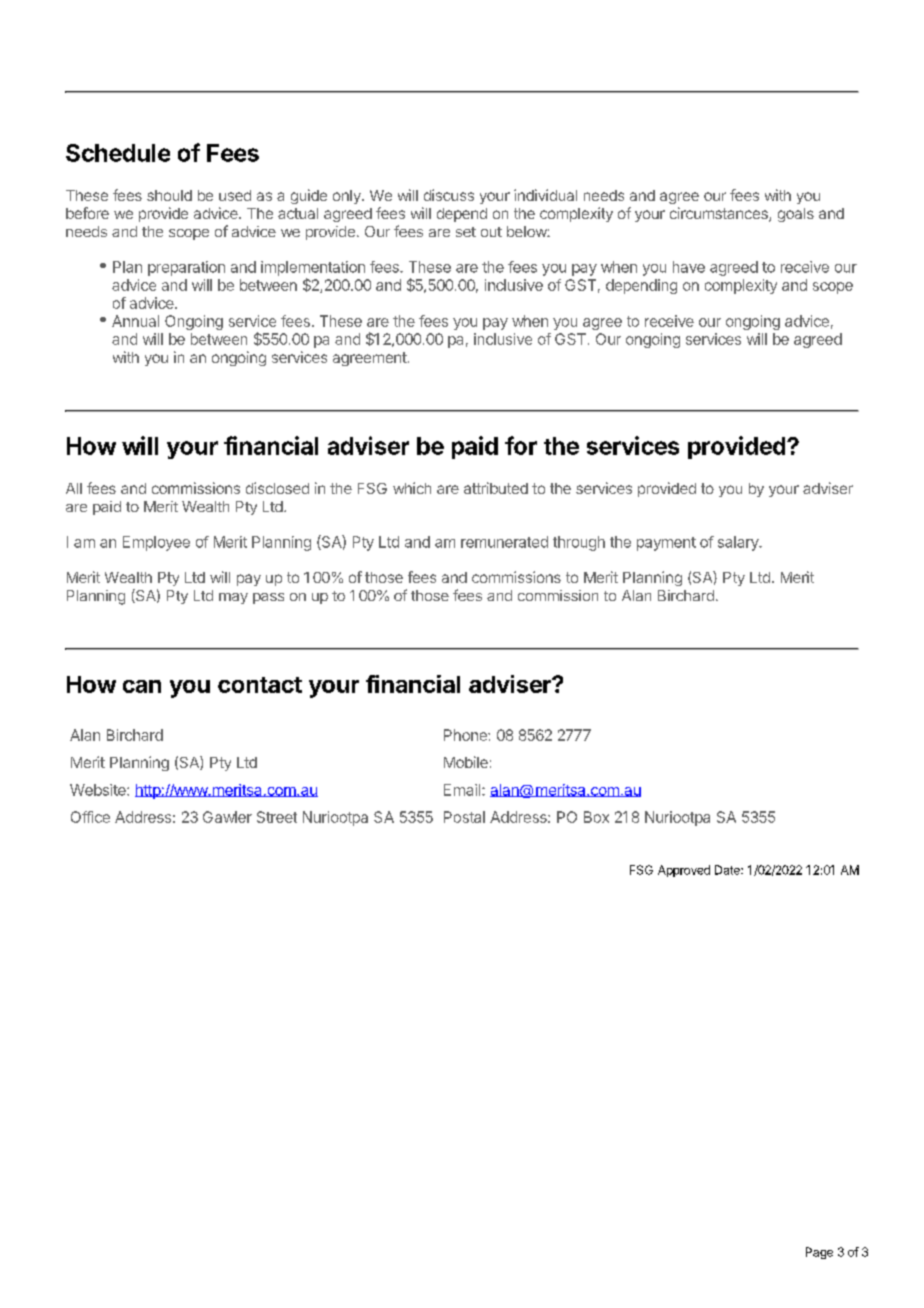 The image size is (924, 1308). I want to click on Page, so click(819, 1253).
